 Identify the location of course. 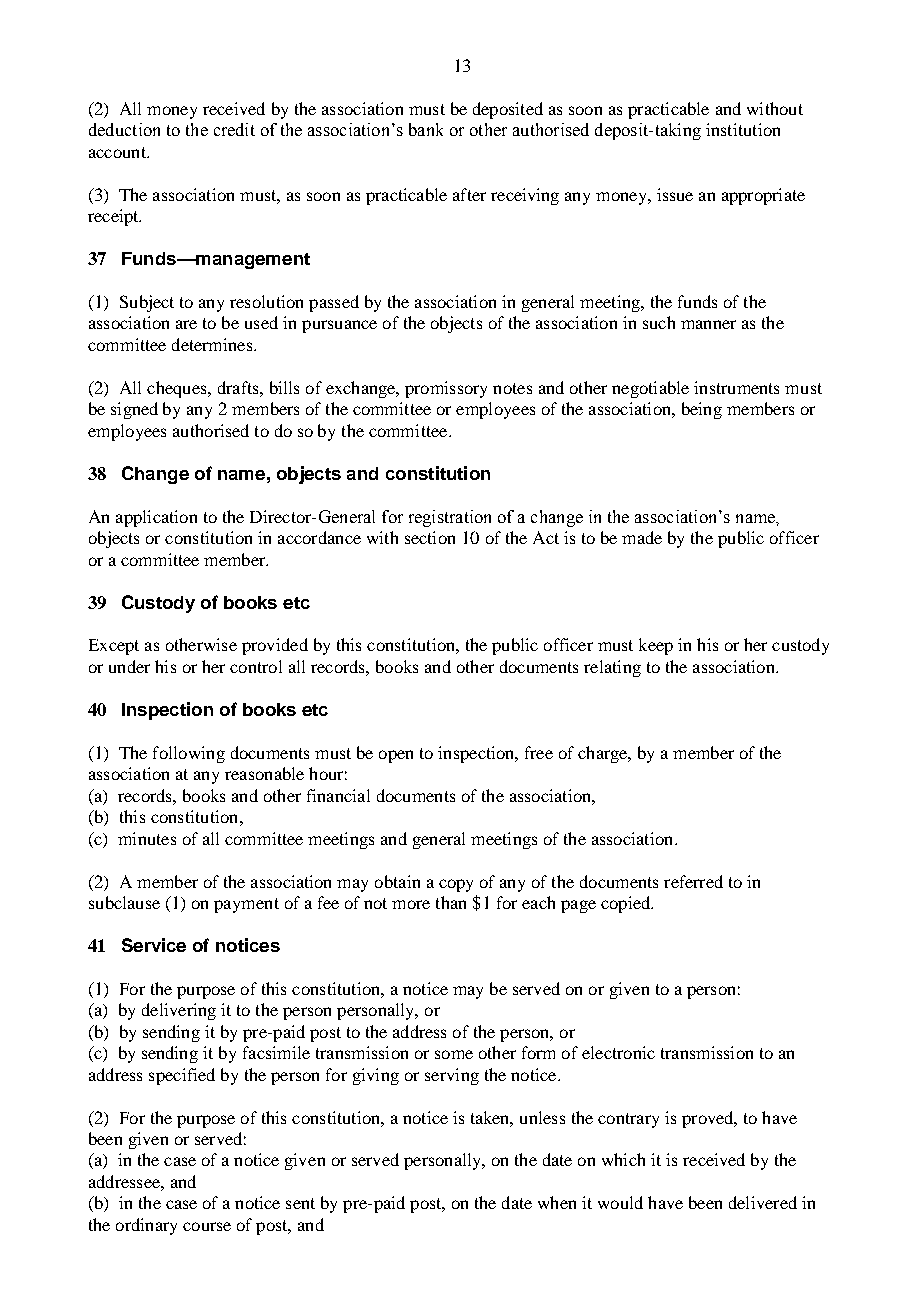
(207, 1226).
